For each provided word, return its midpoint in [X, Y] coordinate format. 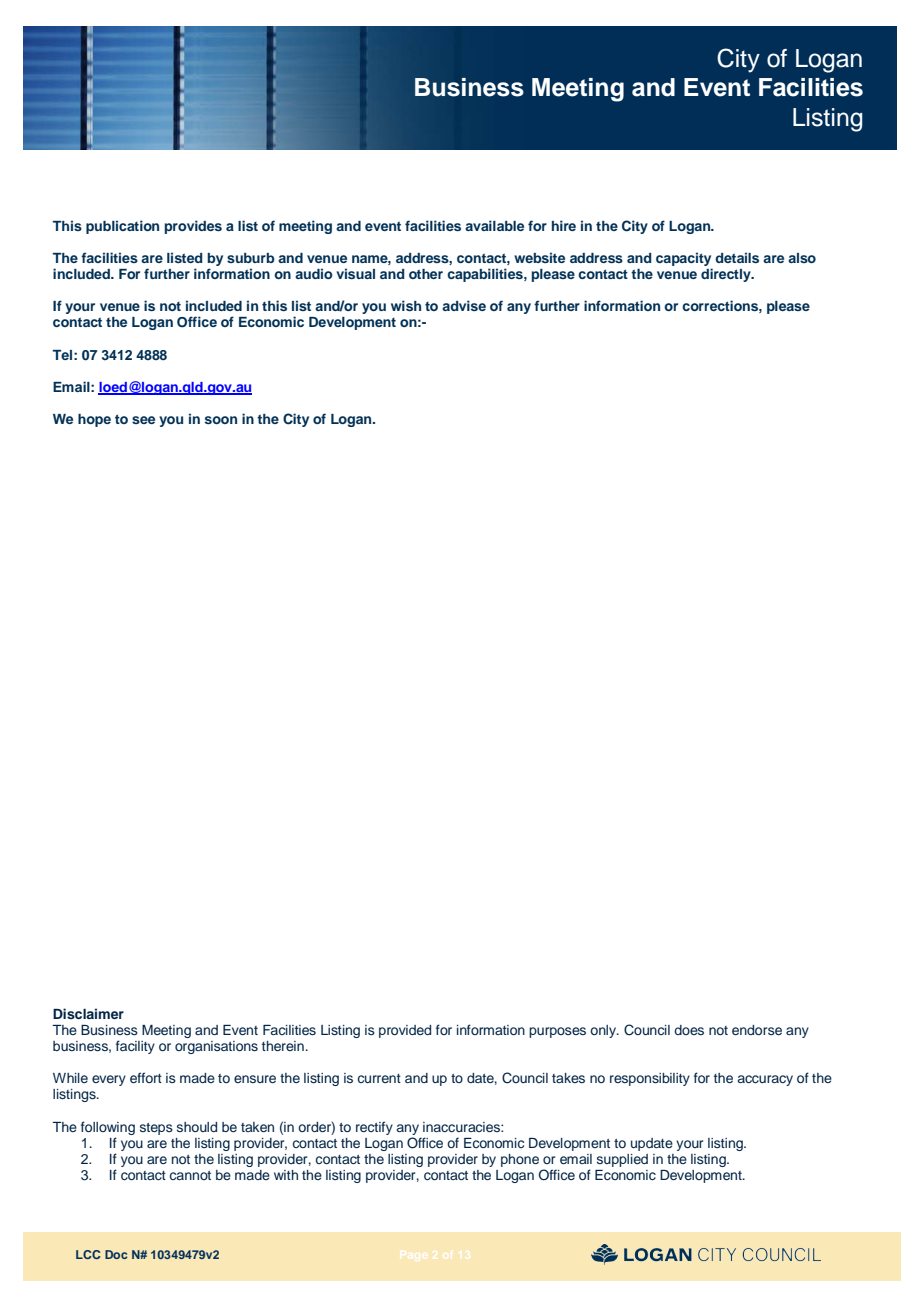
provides [193, 227]
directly [727, 275]
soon [221, 420]
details [737, 257]
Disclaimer [88, 1013]
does [689, 1030]
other [426, 274]
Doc [116, 1254]
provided [405, 1031]
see [143, 420]
